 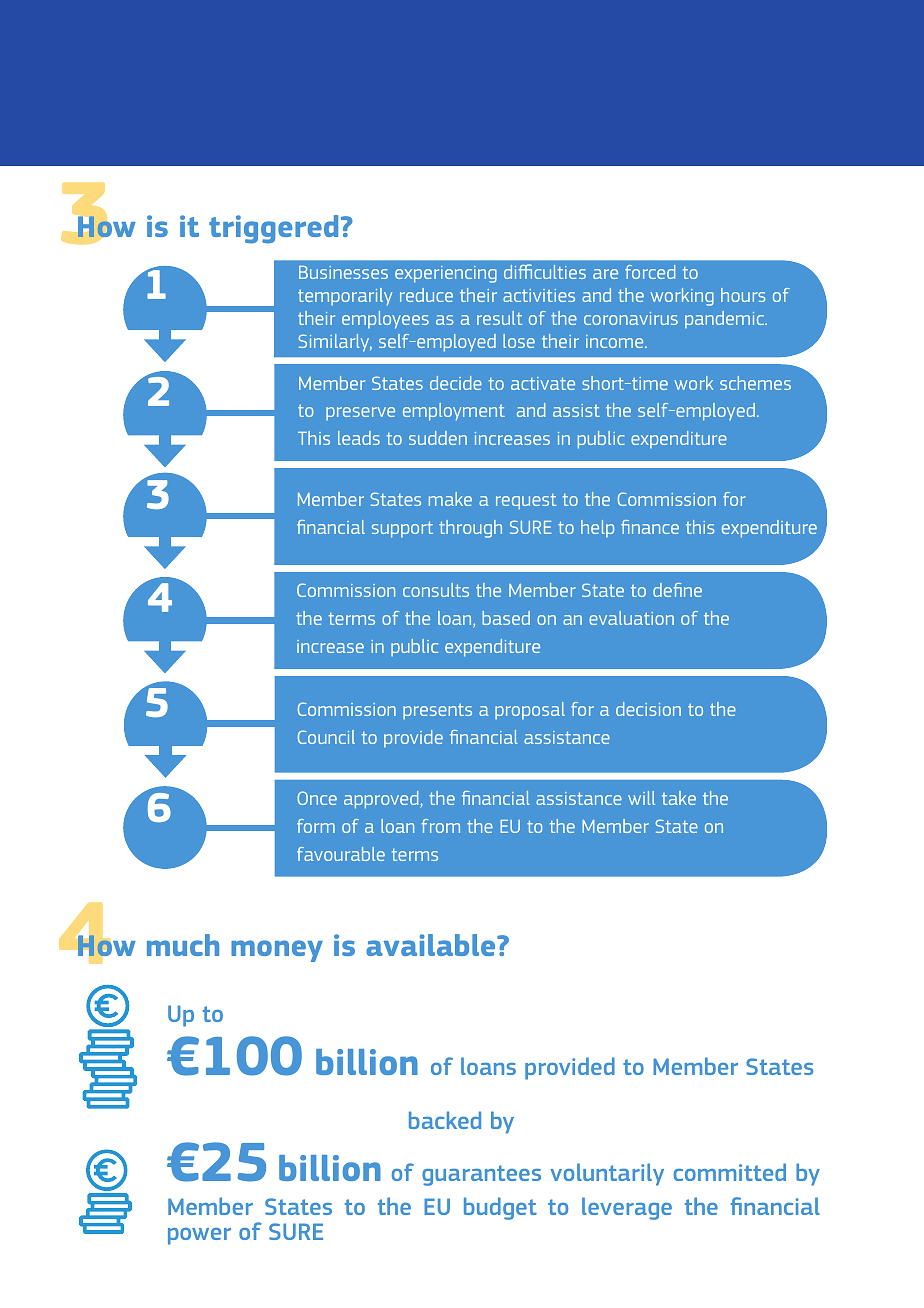 I want to click on triggered, so click(x=273, y=229).
